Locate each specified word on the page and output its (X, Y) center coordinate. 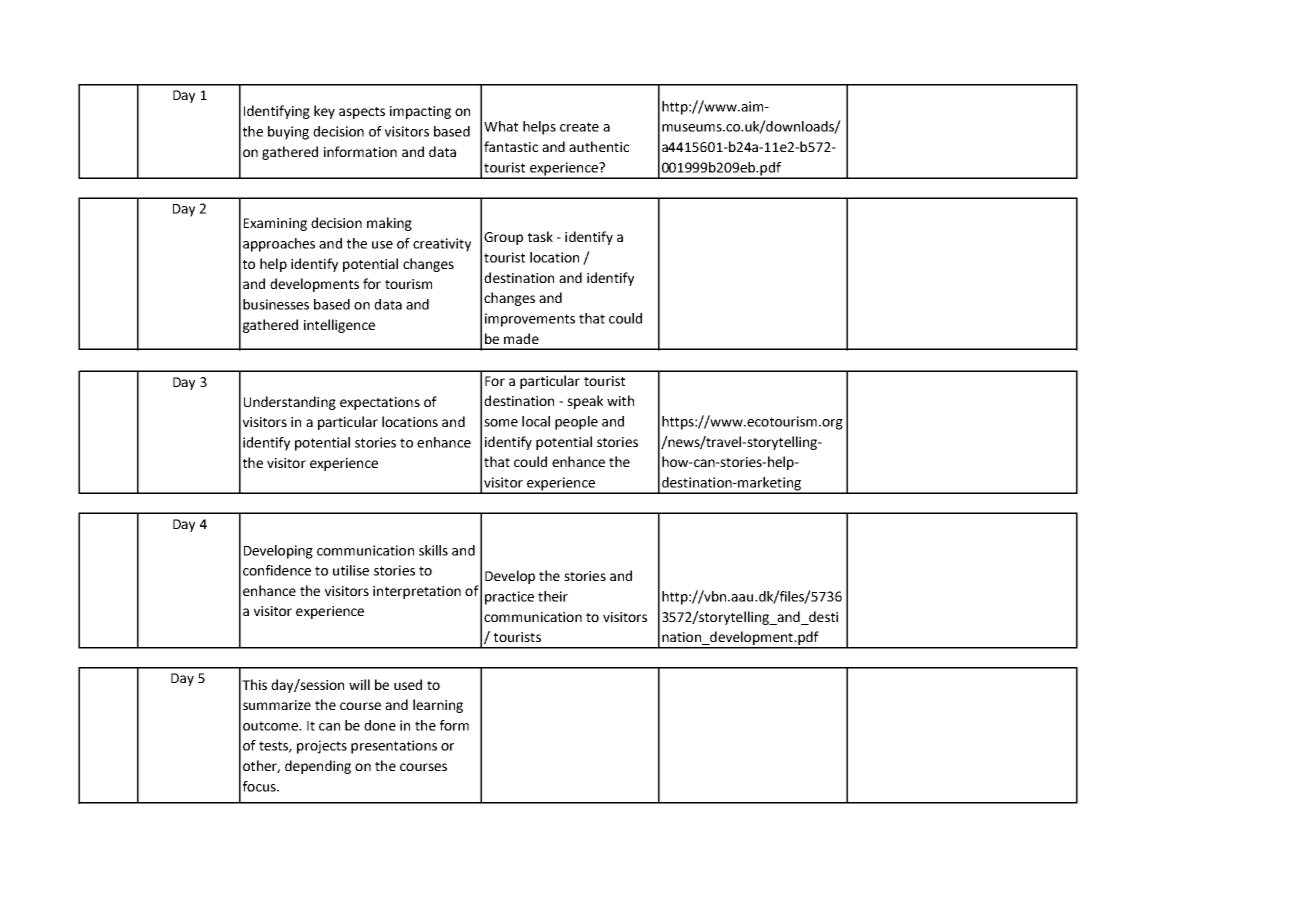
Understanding (290, 403)
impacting (420, 112)
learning (438, 706)
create (579, 127)
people (576, 423)
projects (322, 747)
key (324, 112)
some (501, 423)
